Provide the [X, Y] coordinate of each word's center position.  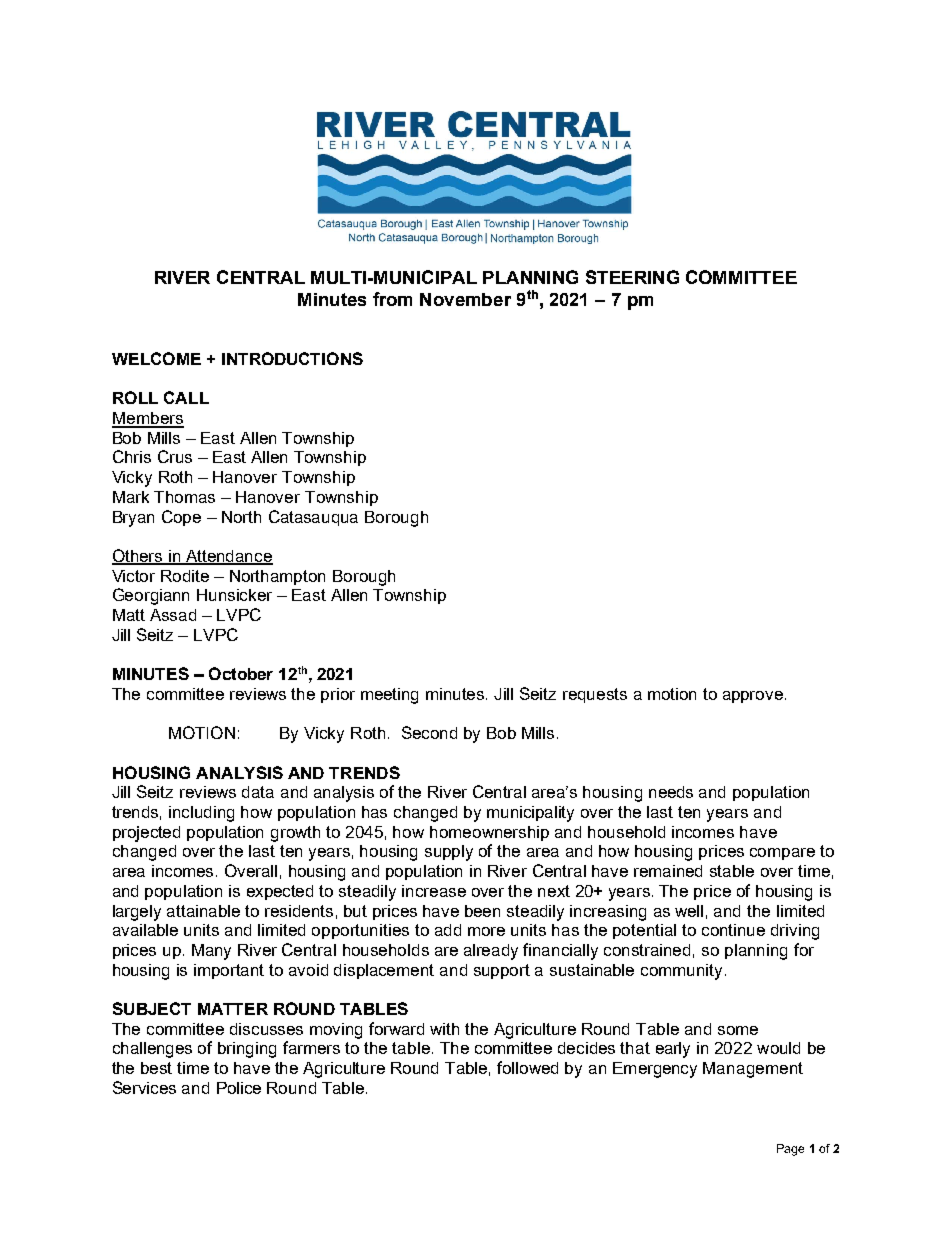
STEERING [632, 277]
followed [527, 1067]
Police [239, 1088]
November [465, 299]
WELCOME [156, 358]
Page [790, 1150]
